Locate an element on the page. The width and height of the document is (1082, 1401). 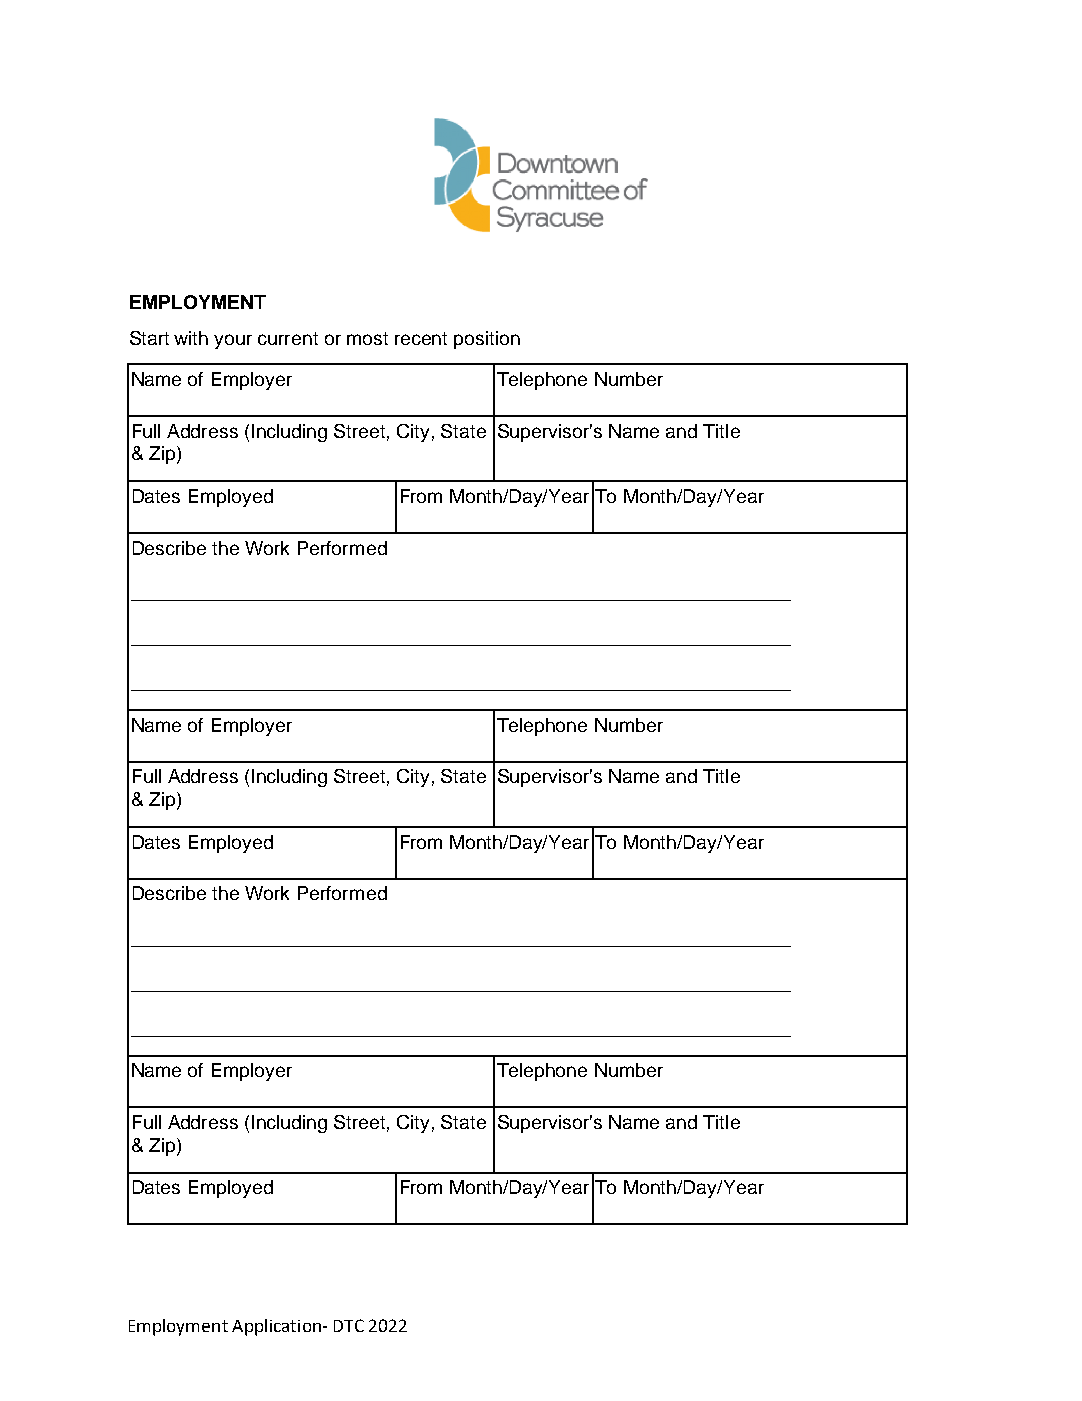
with is located at coordinates (191, 338).
